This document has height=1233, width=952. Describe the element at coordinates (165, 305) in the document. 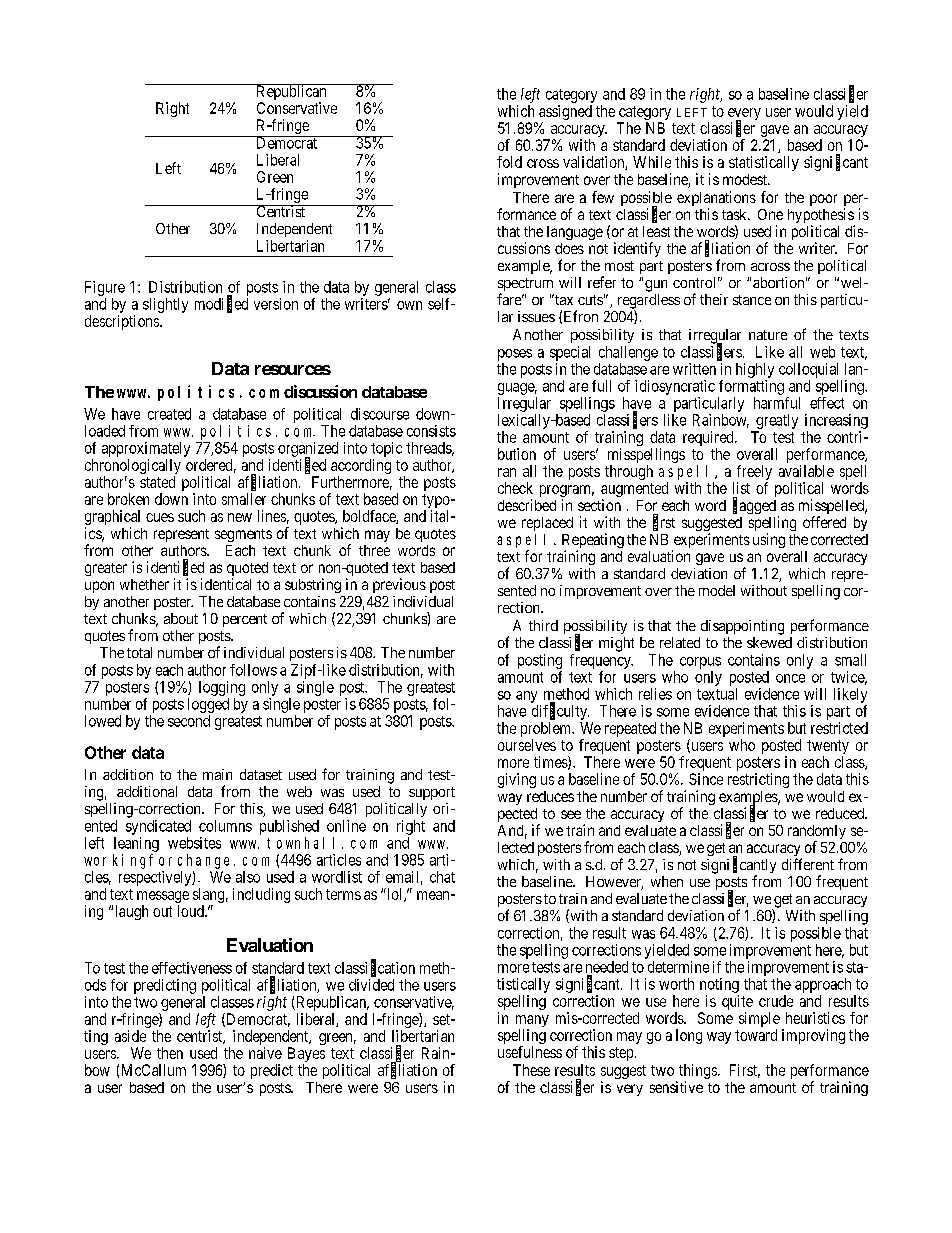

I see `slightly` at that location.
